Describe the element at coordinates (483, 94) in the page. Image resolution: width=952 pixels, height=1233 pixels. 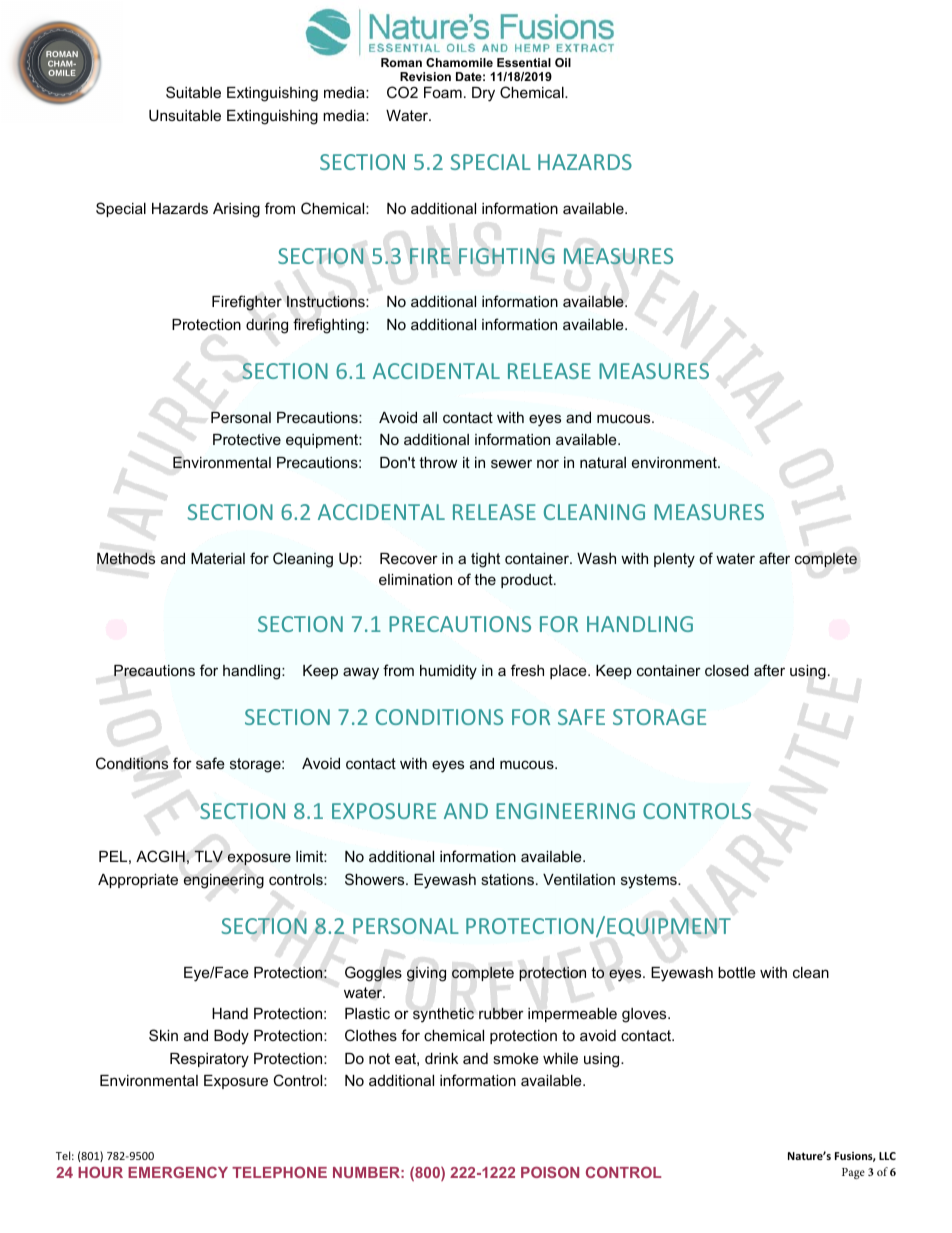
I see `Dry` at that location.
